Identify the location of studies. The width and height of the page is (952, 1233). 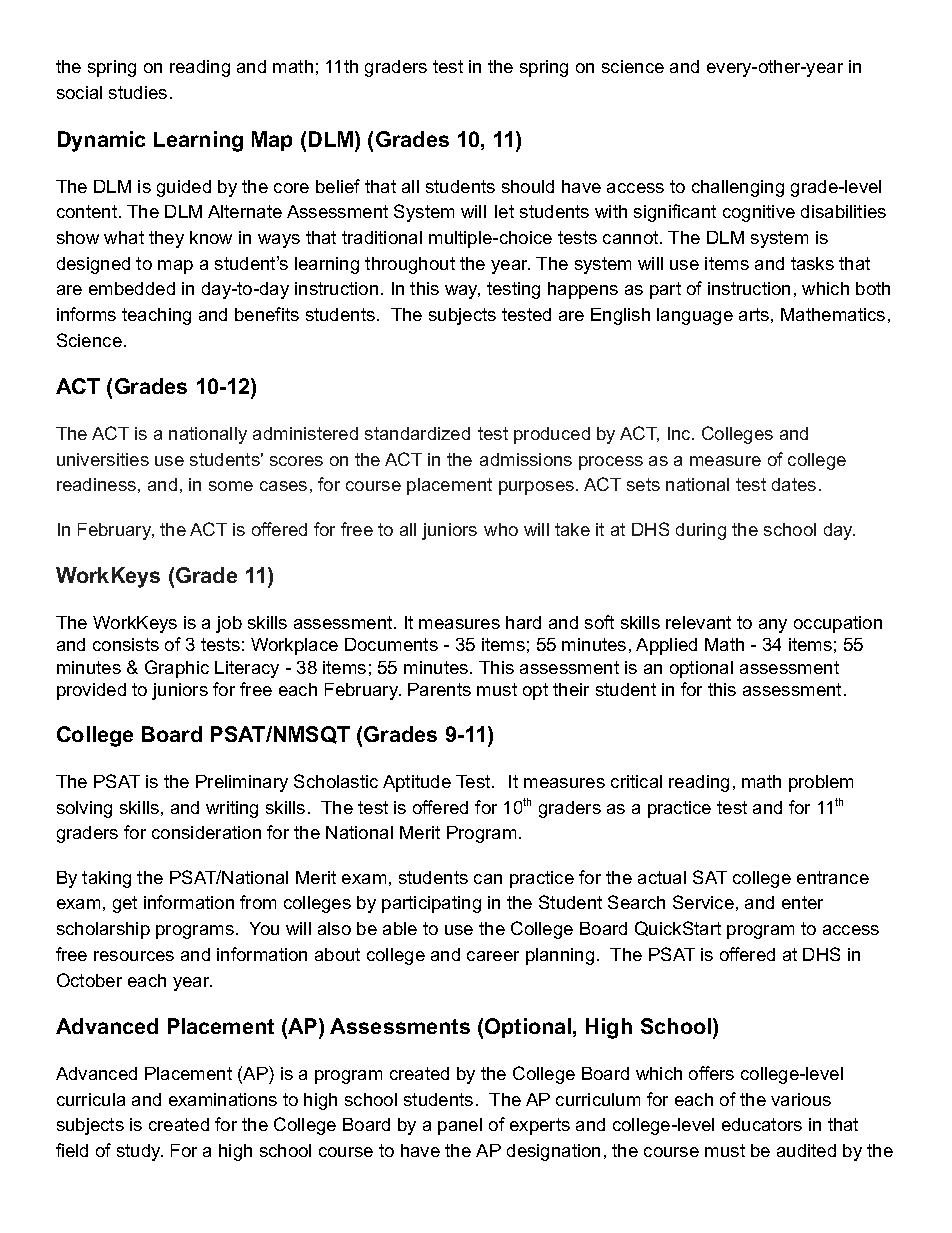
(138, 92).
